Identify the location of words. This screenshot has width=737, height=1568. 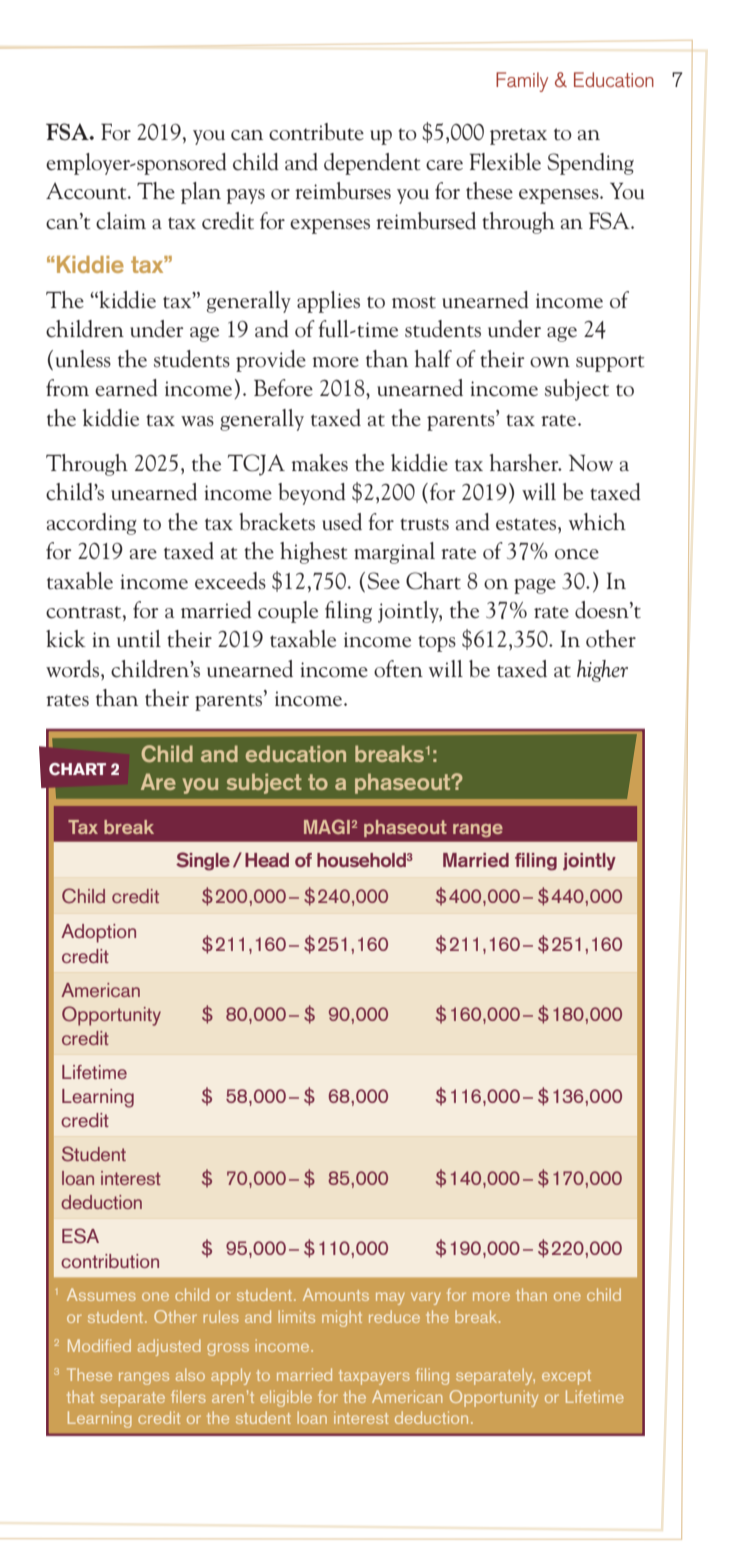
(74, 670).
